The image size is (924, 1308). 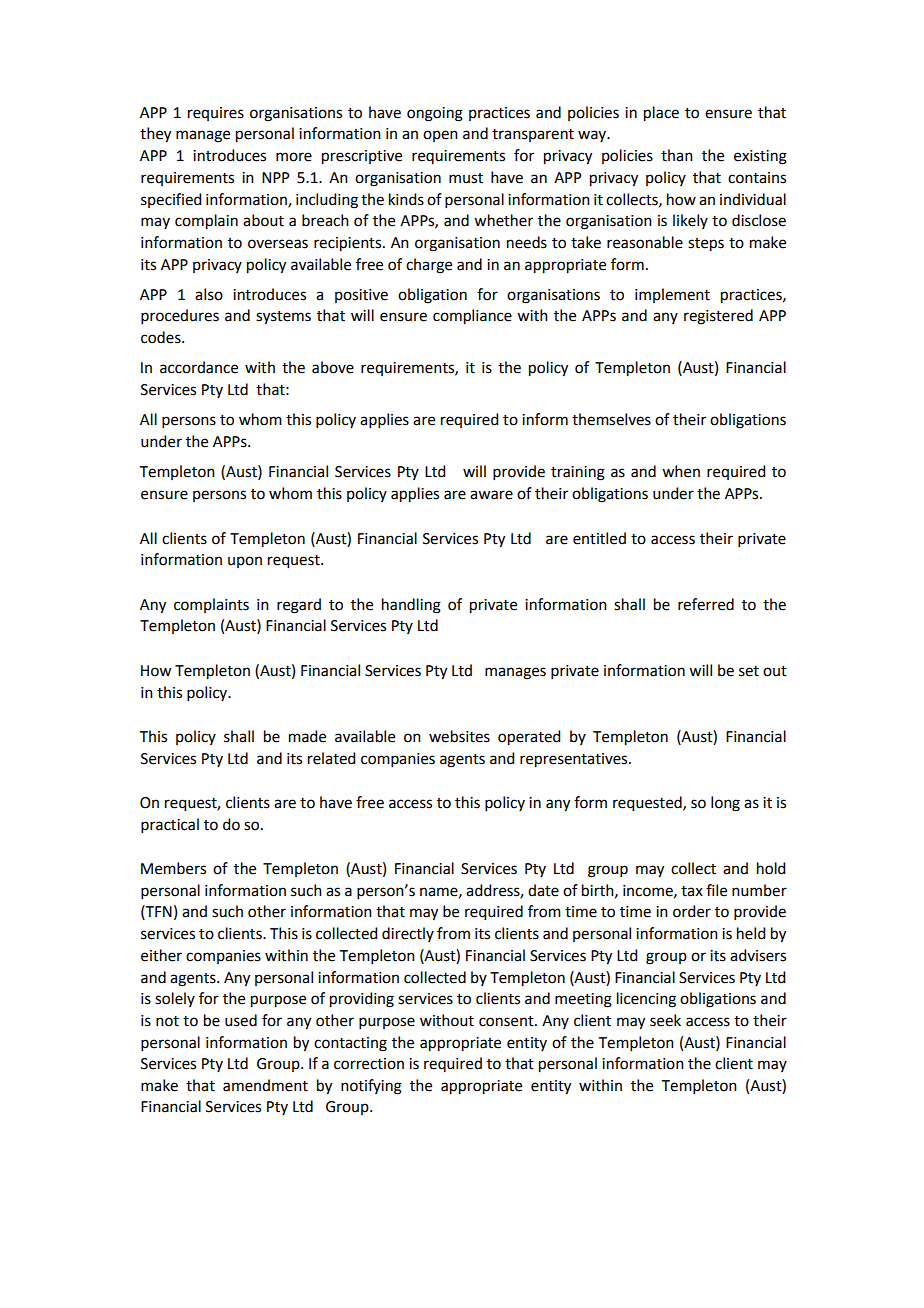 I want to click on accordance, so click(x=199, y=367).
